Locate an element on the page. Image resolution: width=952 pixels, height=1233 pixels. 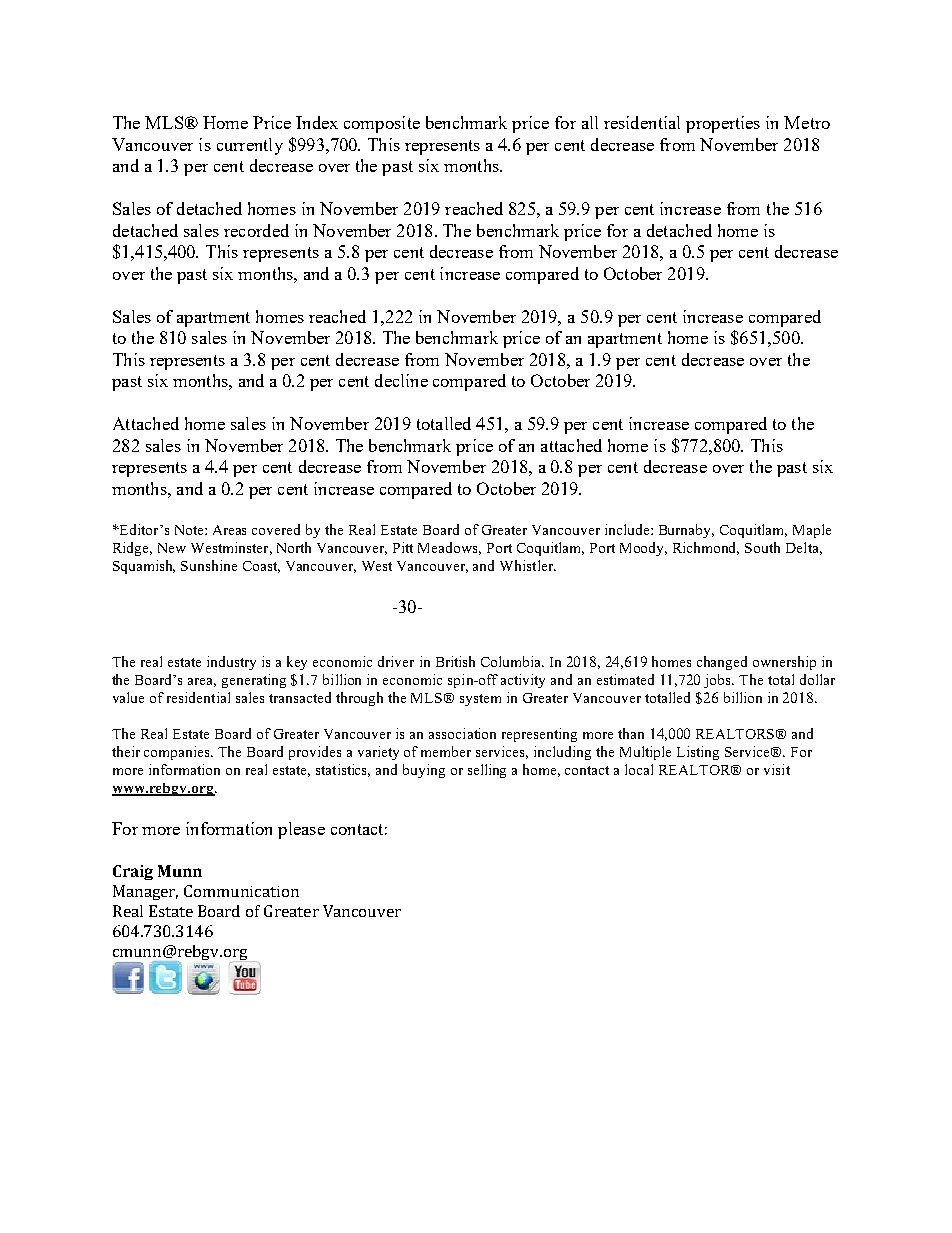
properties is located at coordinates (723, 124).
